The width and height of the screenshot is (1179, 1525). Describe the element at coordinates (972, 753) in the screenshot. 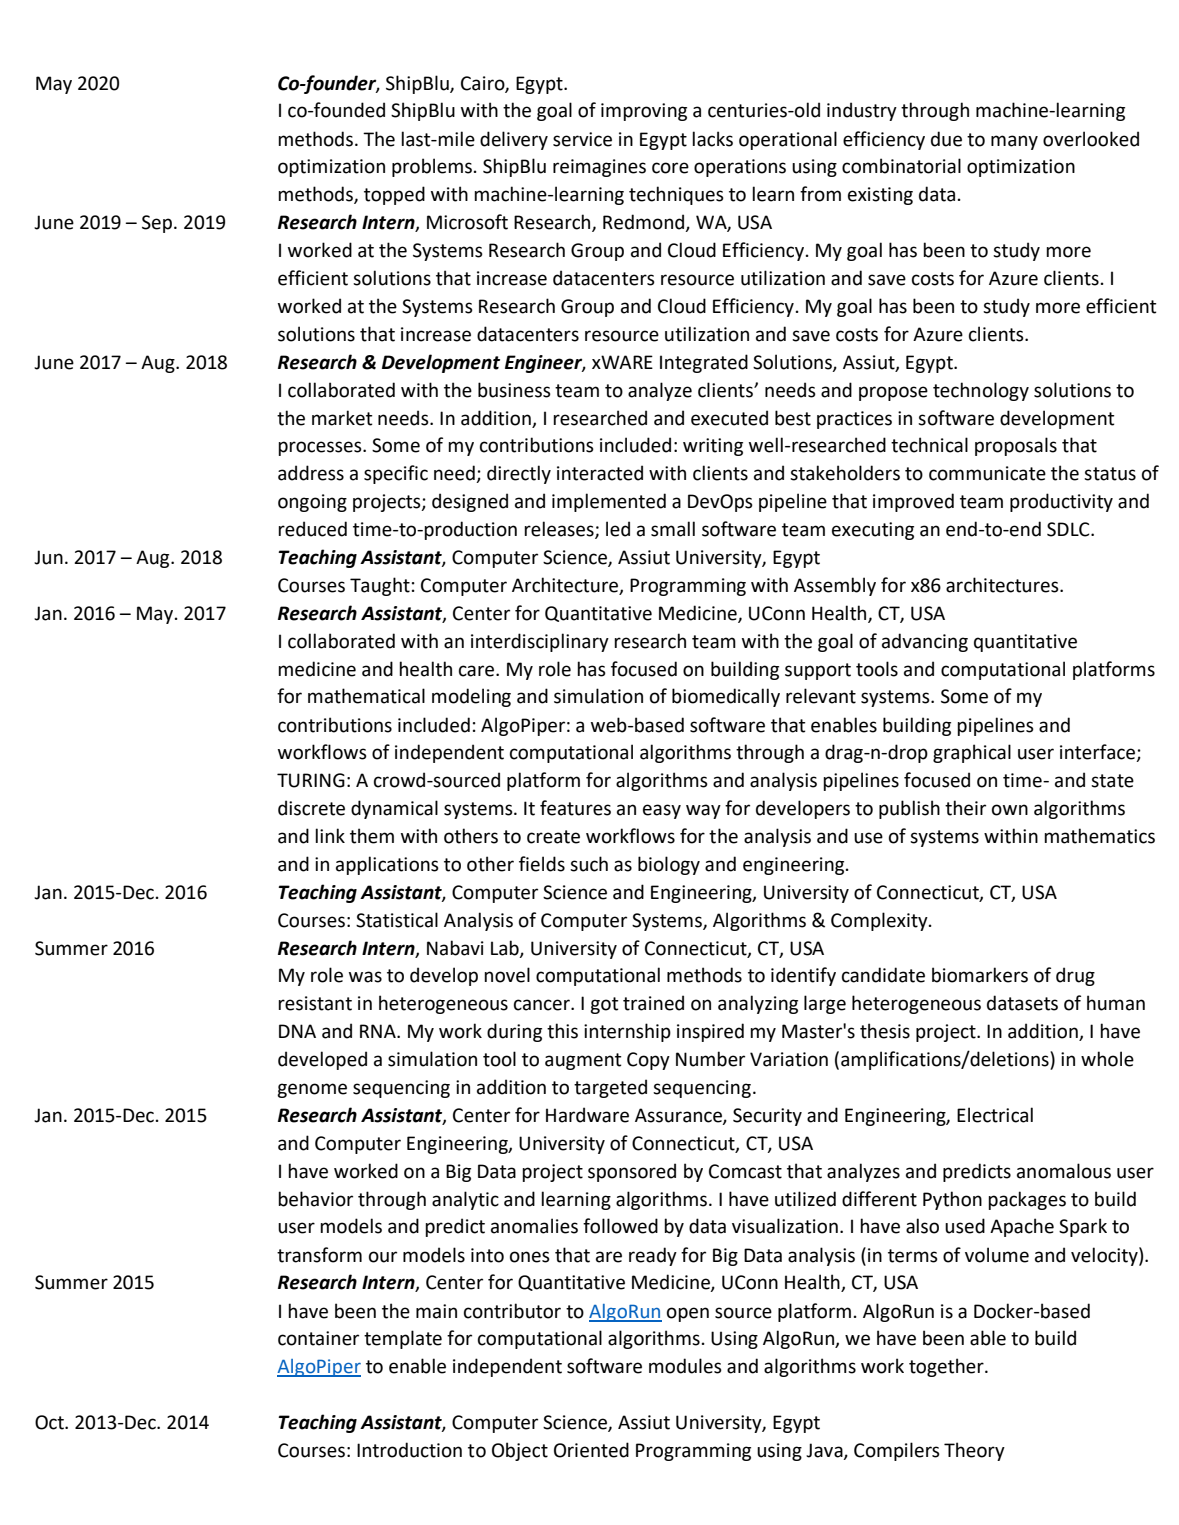

I see `graphical` at that location.
